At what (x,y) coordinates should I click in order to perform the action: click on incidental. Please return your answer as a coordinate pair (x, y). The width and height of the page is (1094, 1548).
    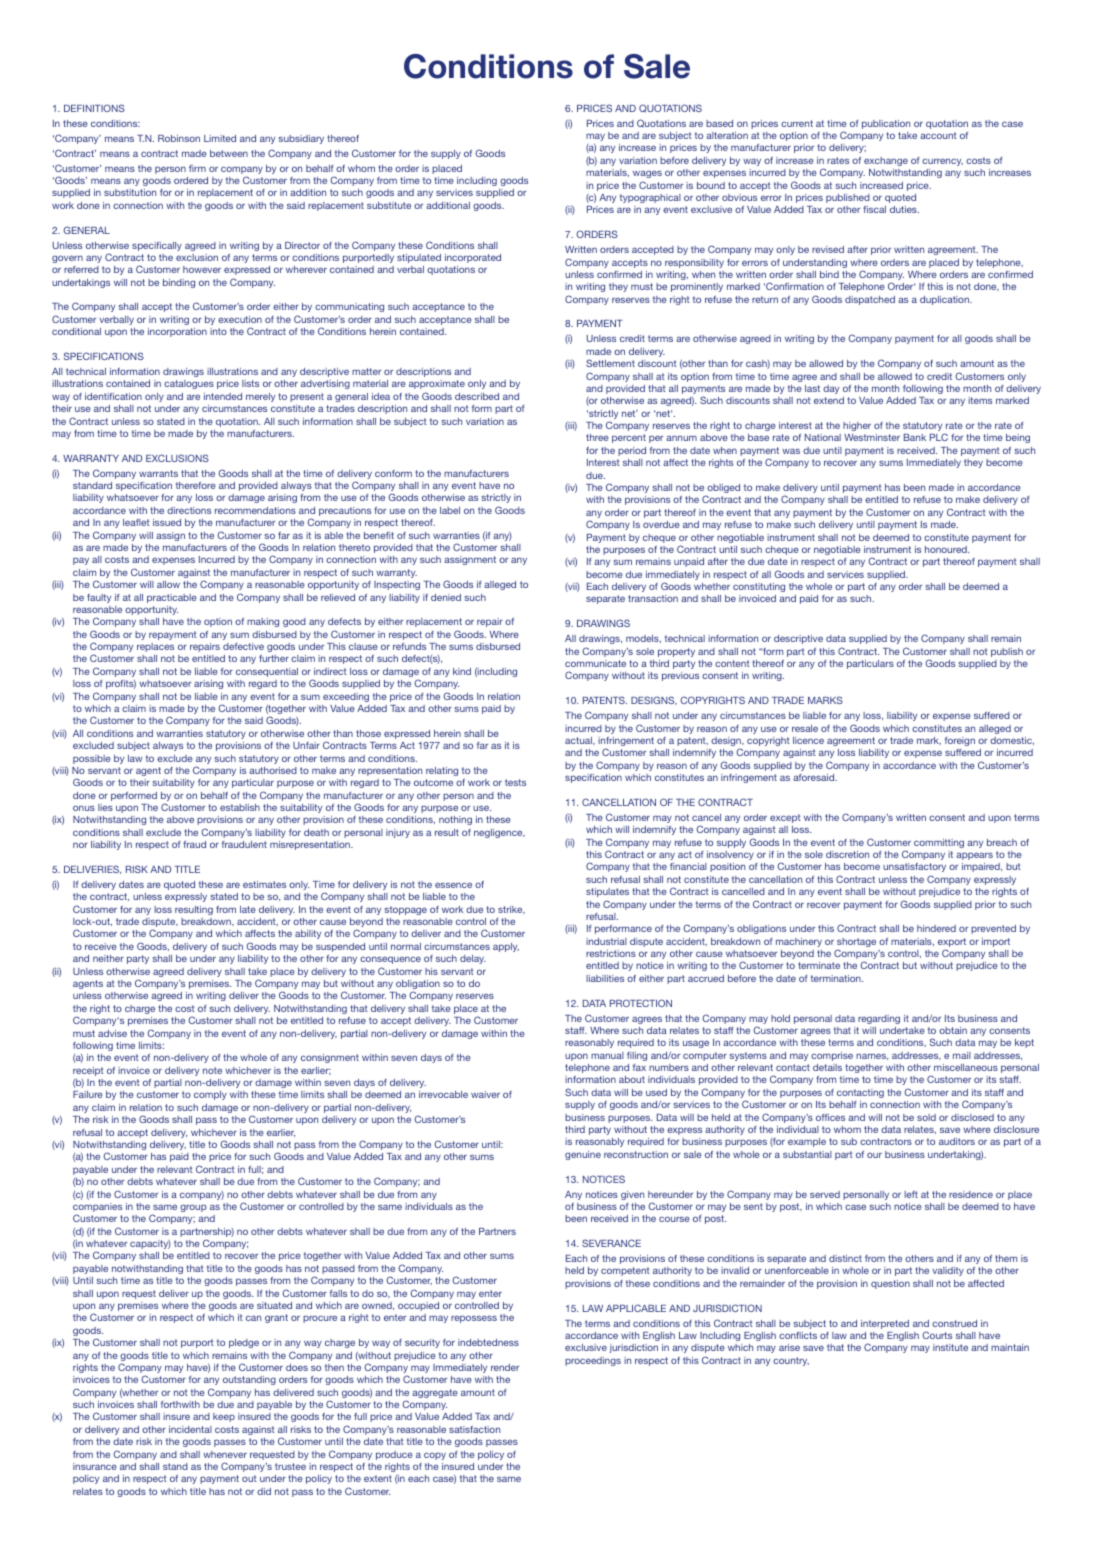
    Looking at the image, I should click on (190, 1429).
